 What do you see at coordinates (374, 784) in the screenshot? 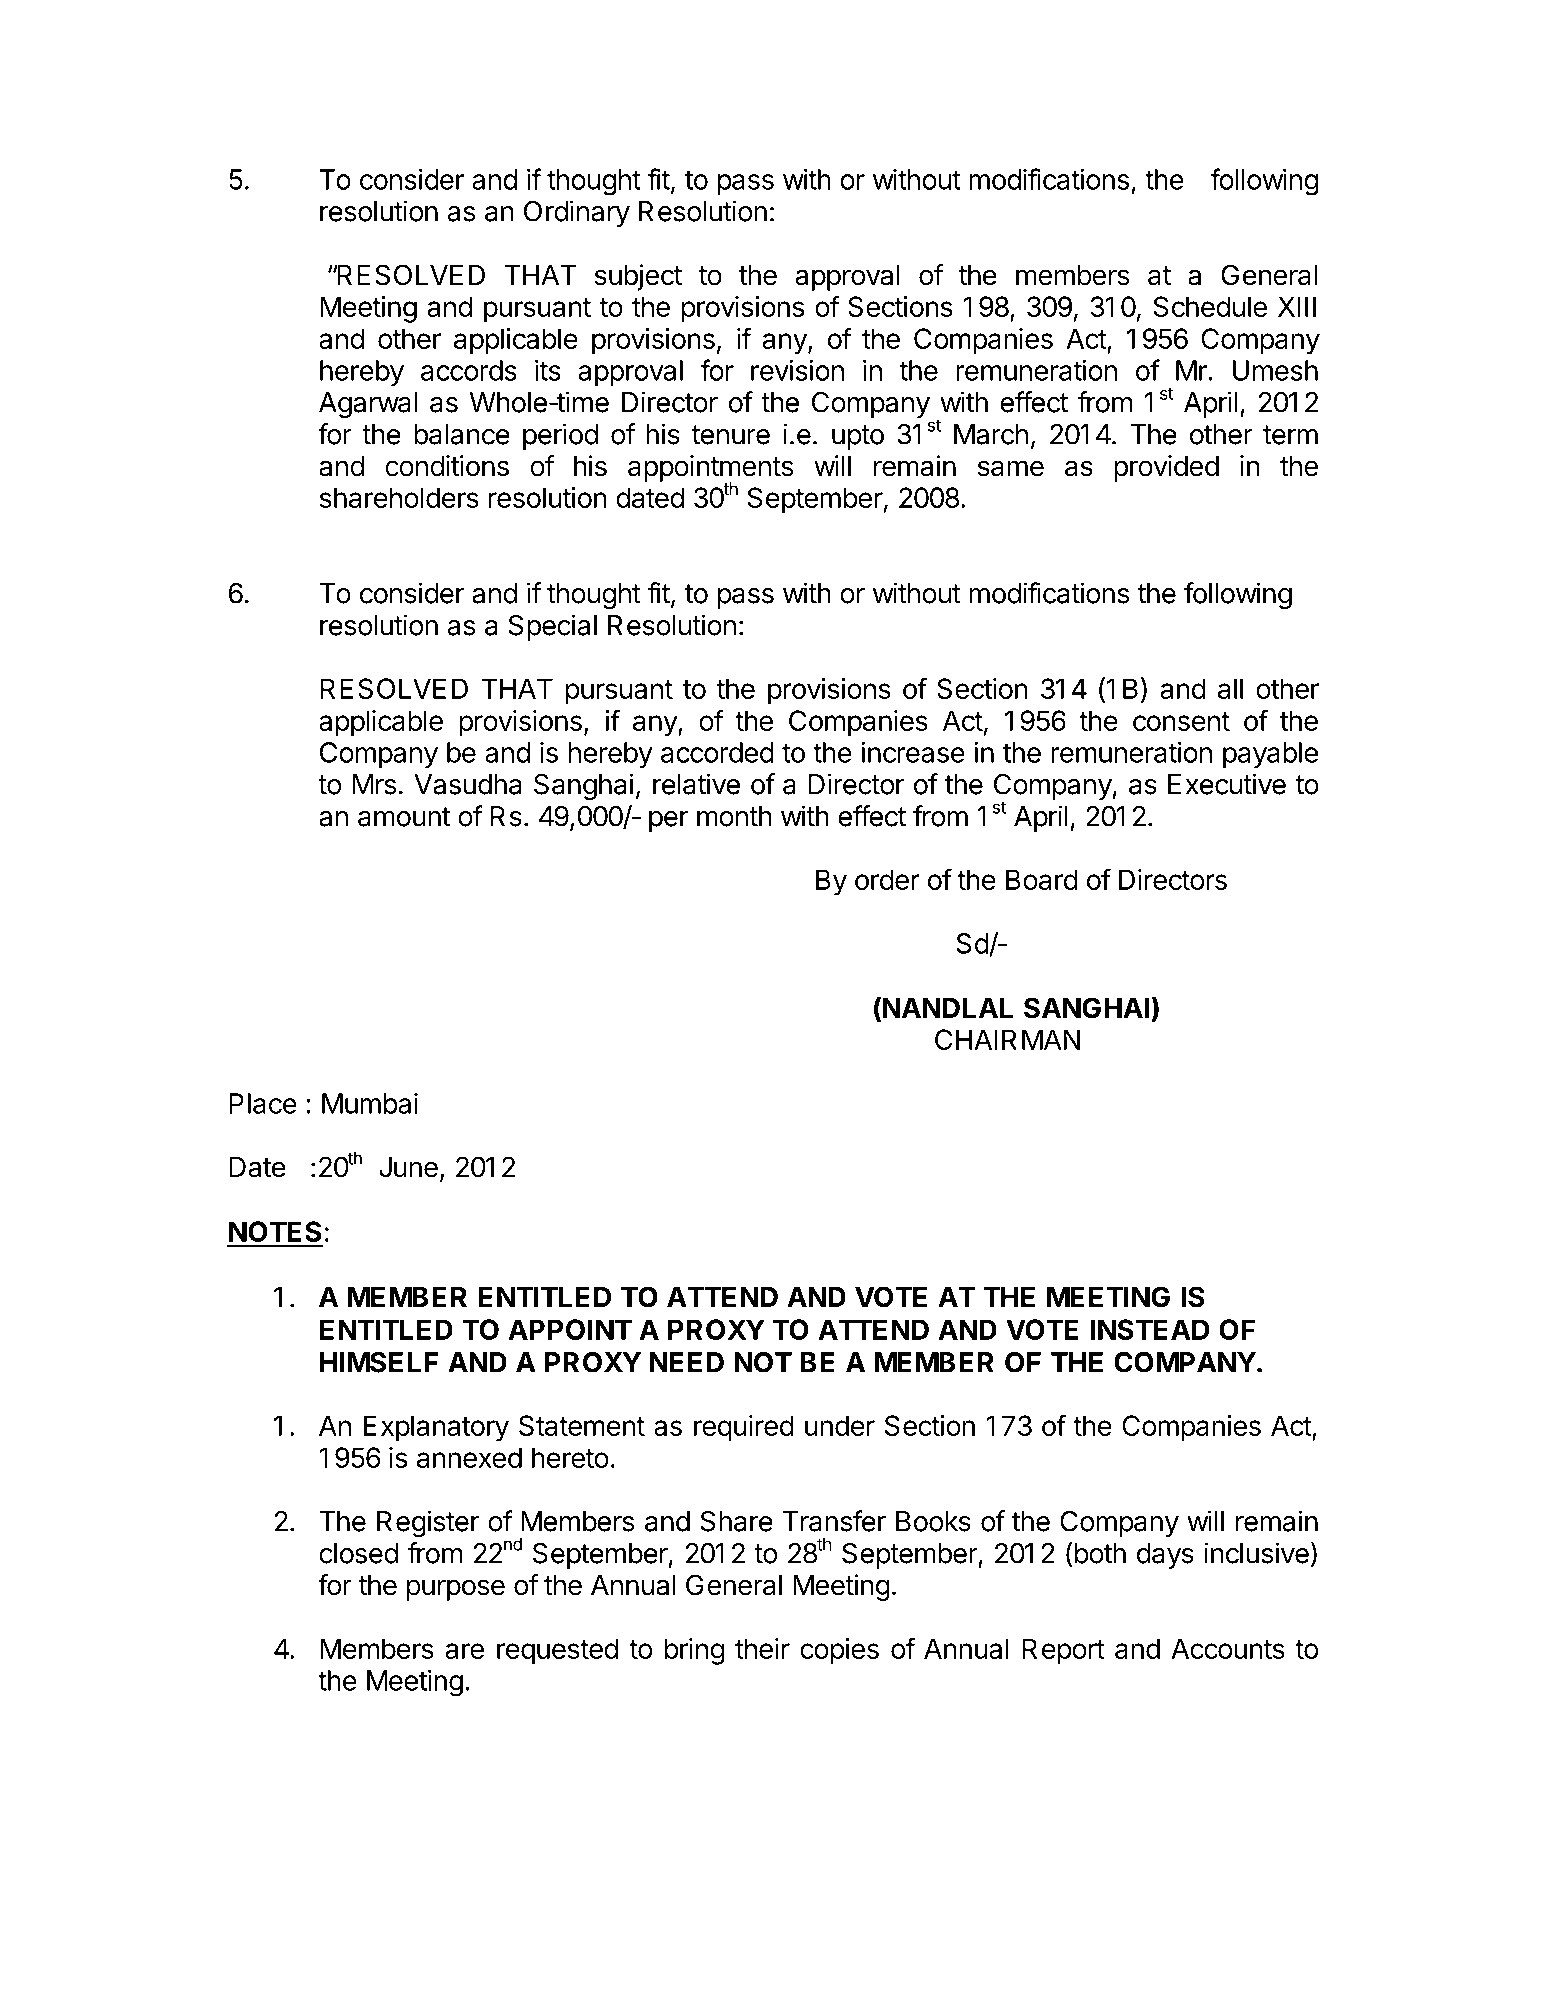
I see `Mrs` at bounding box center [374, 784].
